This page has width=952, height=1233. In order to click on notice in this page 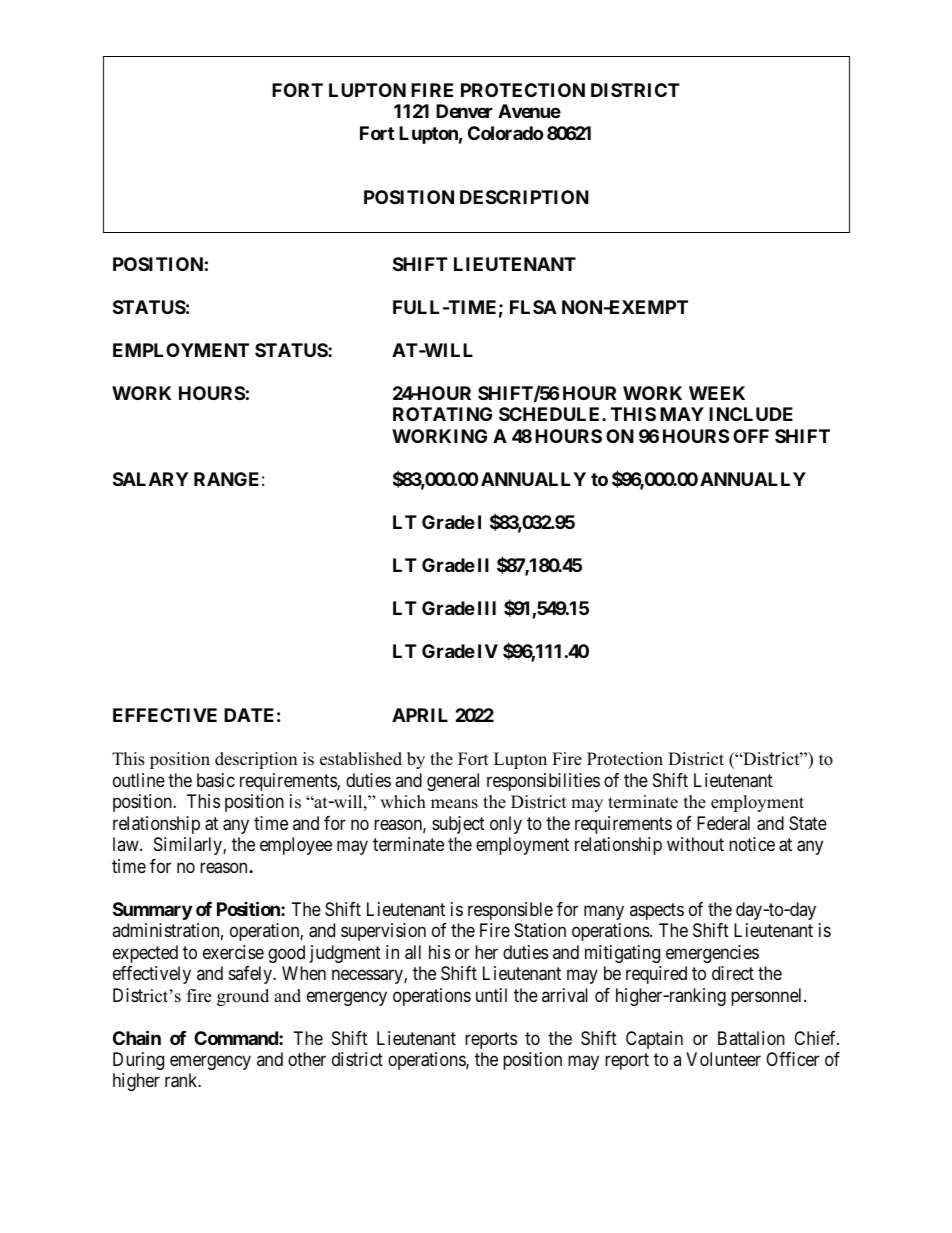, I will do `click(752, 844)`.
